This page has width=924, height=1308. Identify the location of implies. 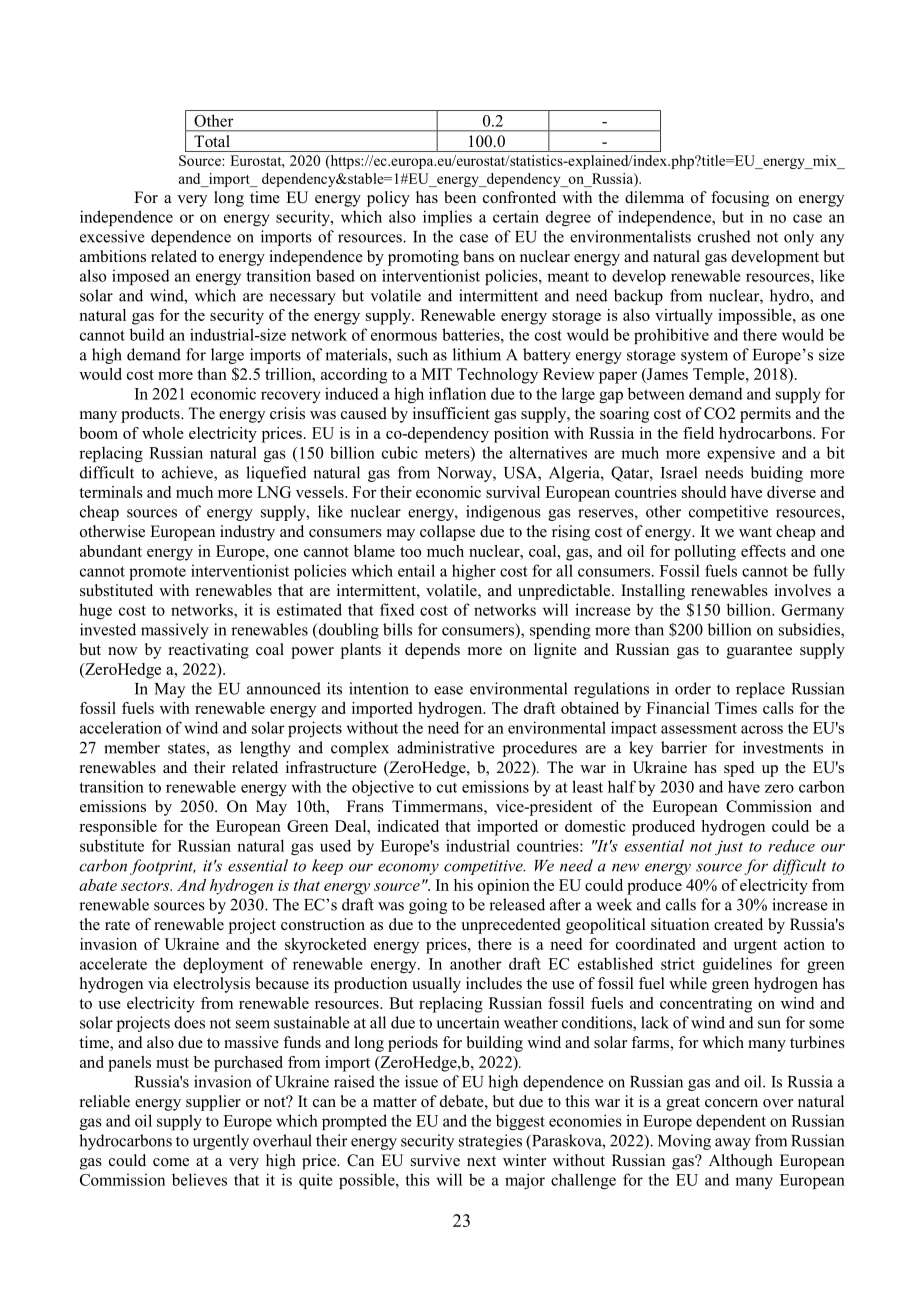
(447, 218).
